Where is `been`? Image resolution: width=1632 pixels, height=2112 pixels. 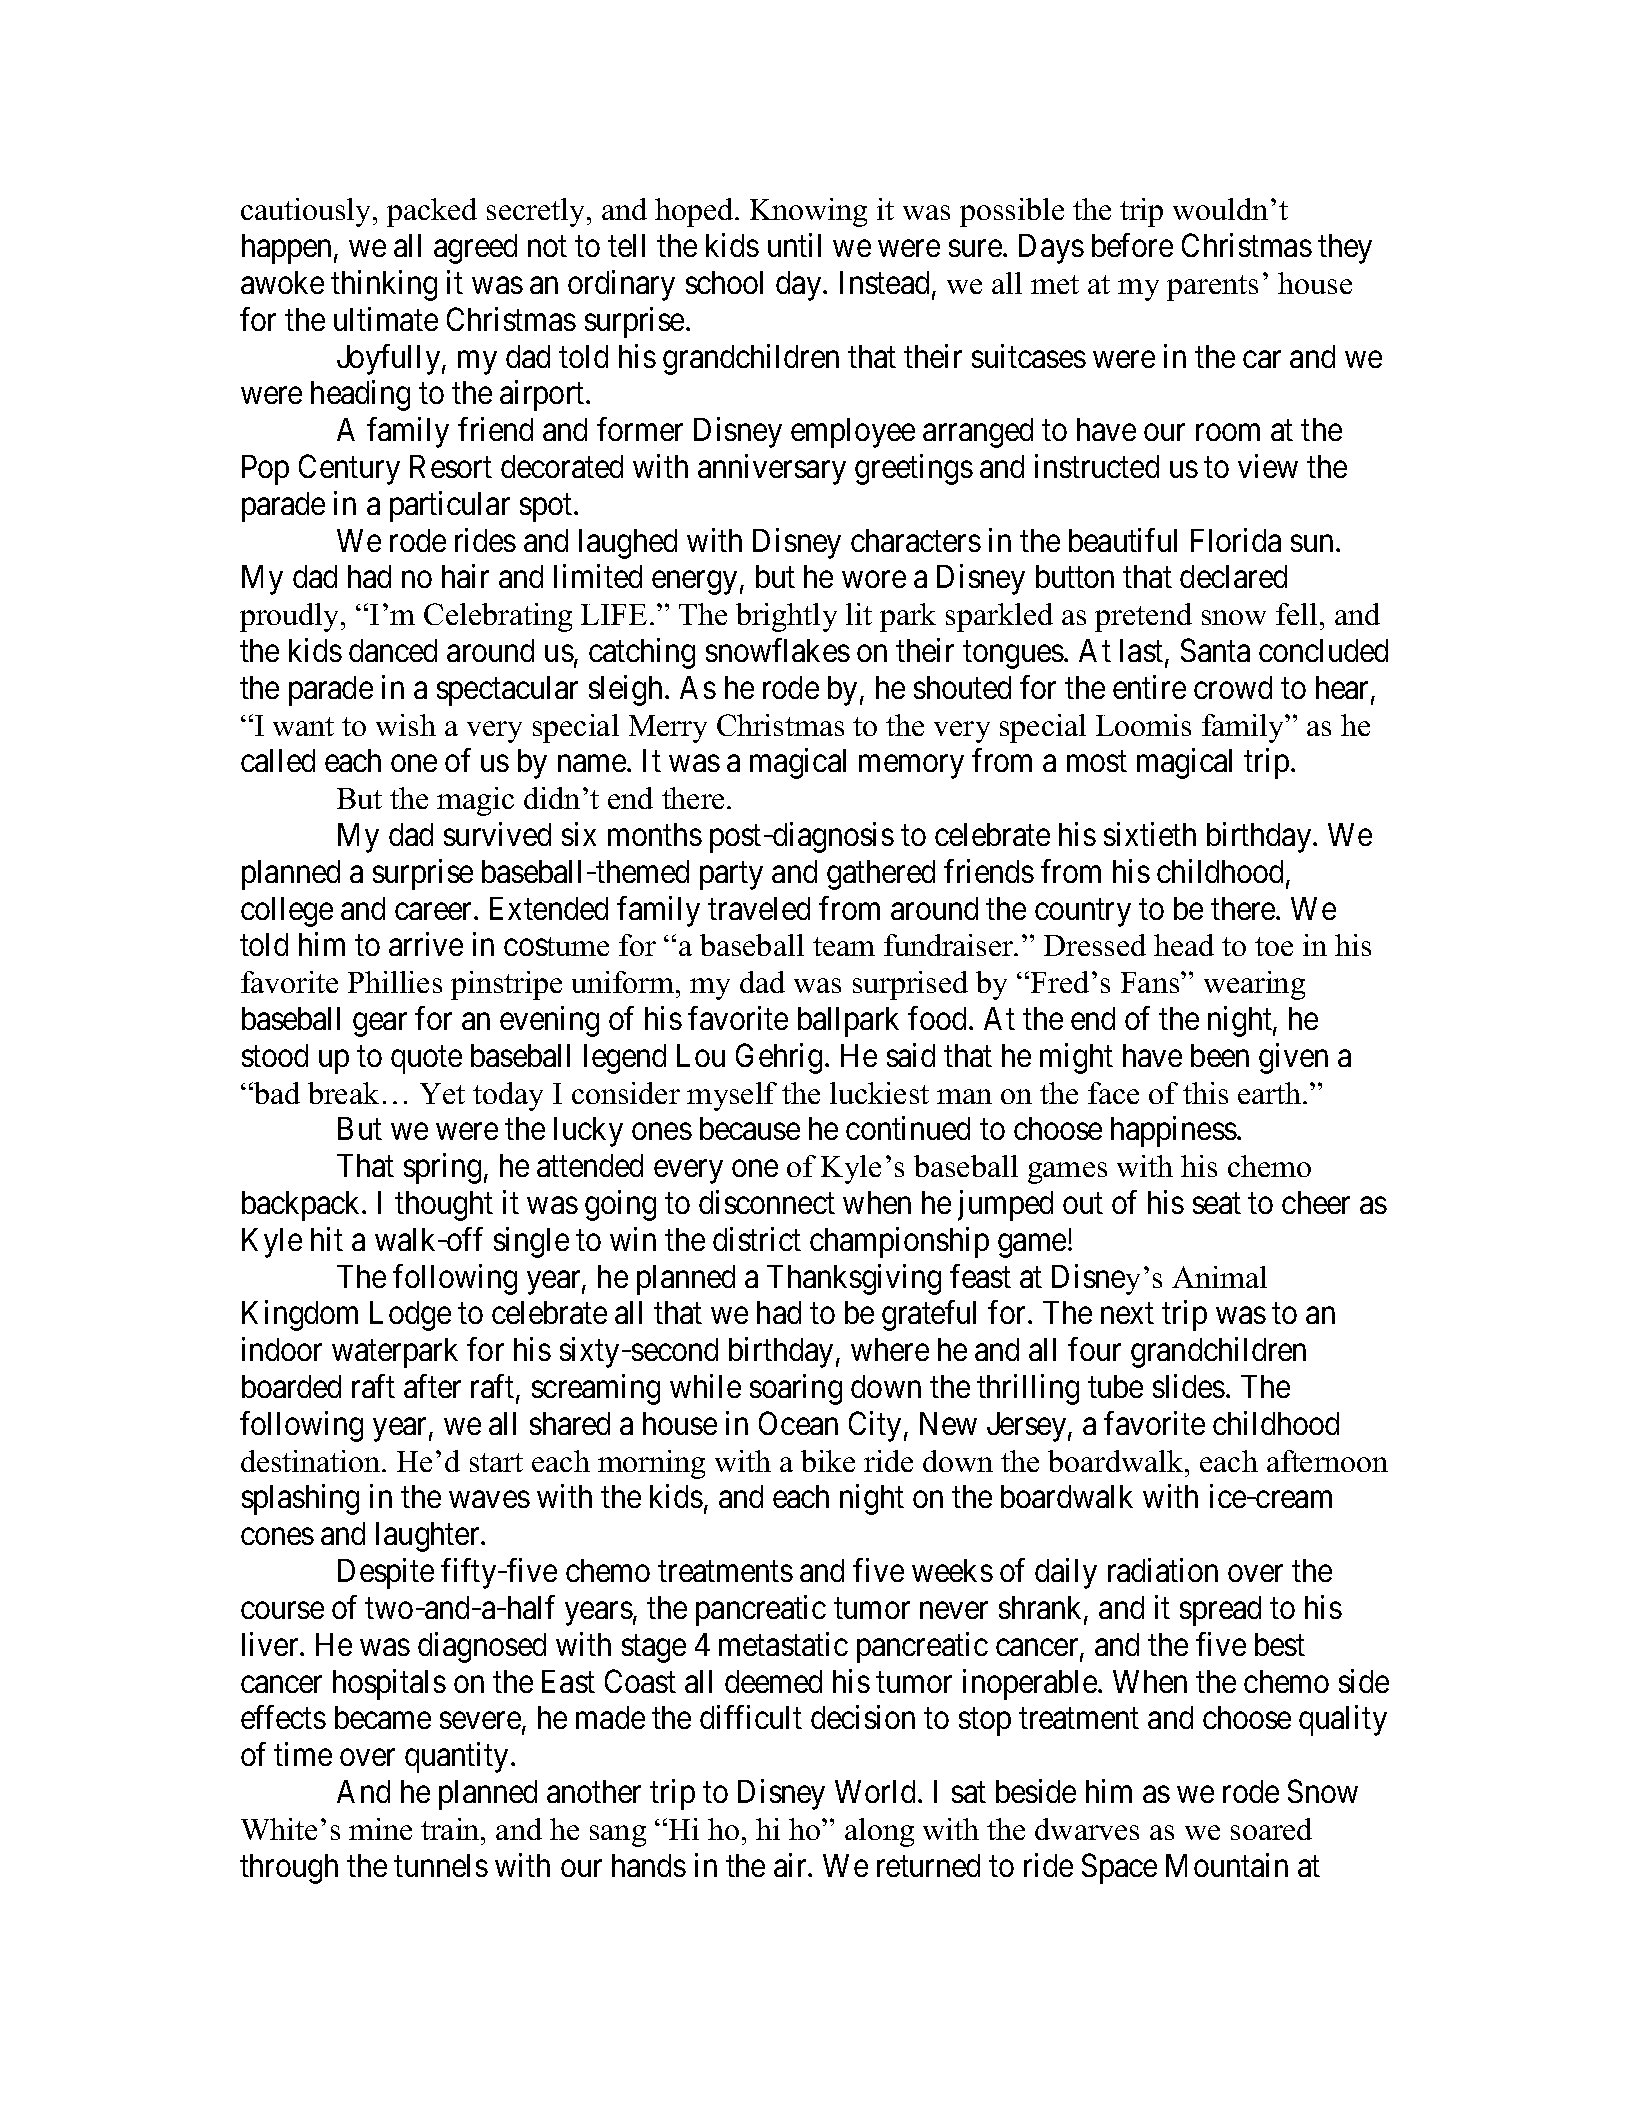 been is located at coordinates (1220, 1055).
